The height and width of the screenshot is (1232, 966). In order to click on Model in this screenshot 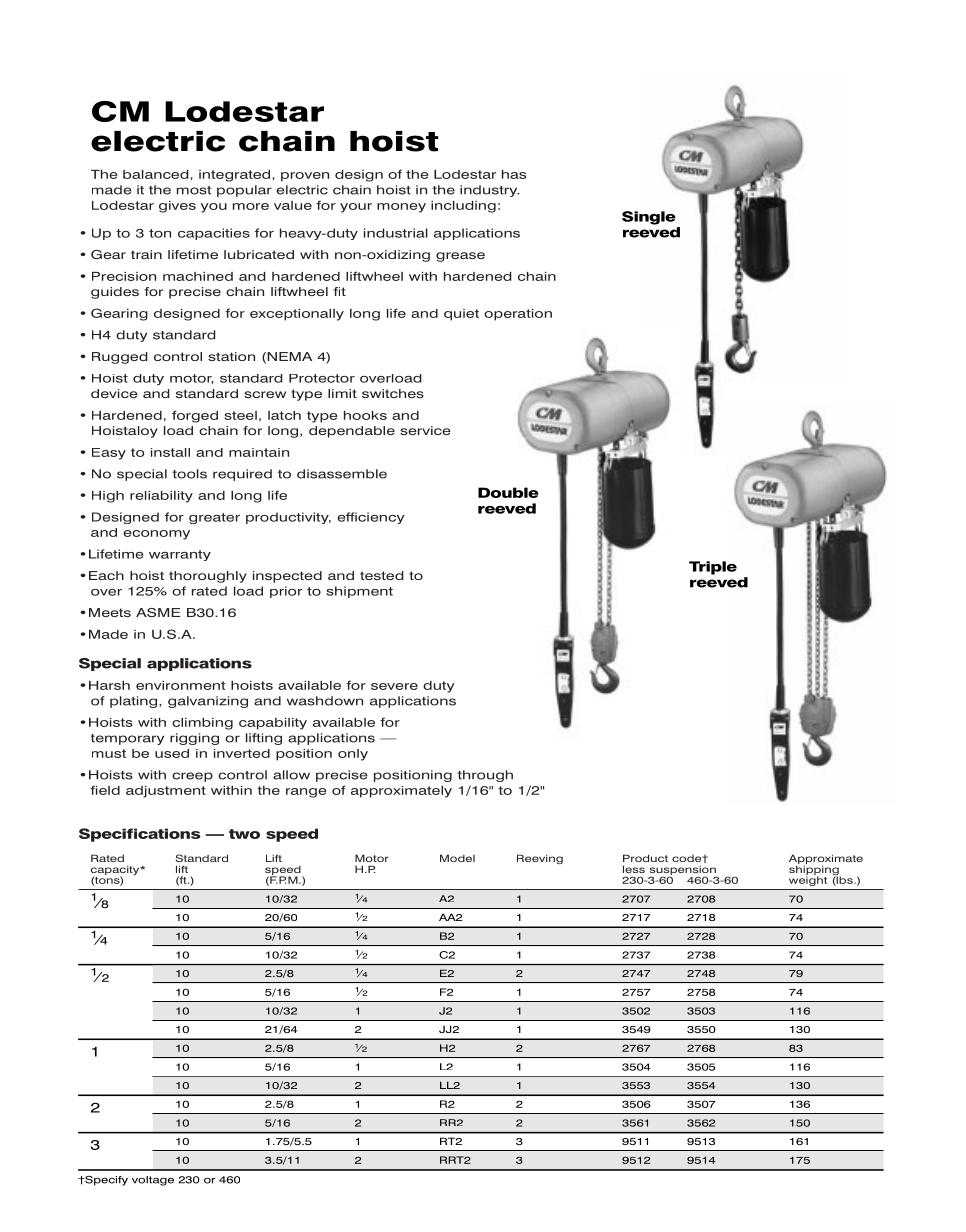, I will do `click(457, 858)`.
